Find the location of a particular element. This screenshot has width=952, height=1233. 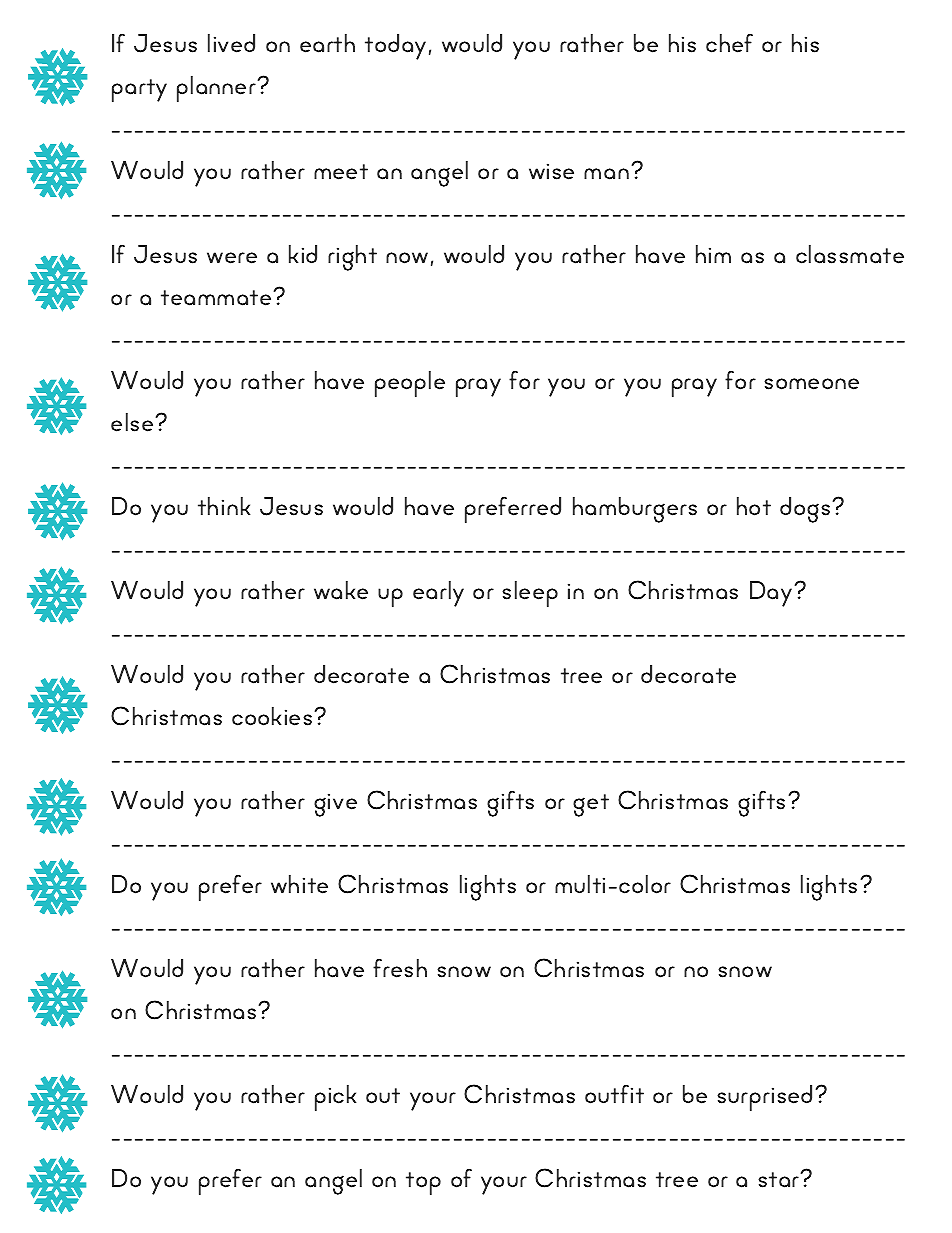

hot is located at coordinates (754, 506).
